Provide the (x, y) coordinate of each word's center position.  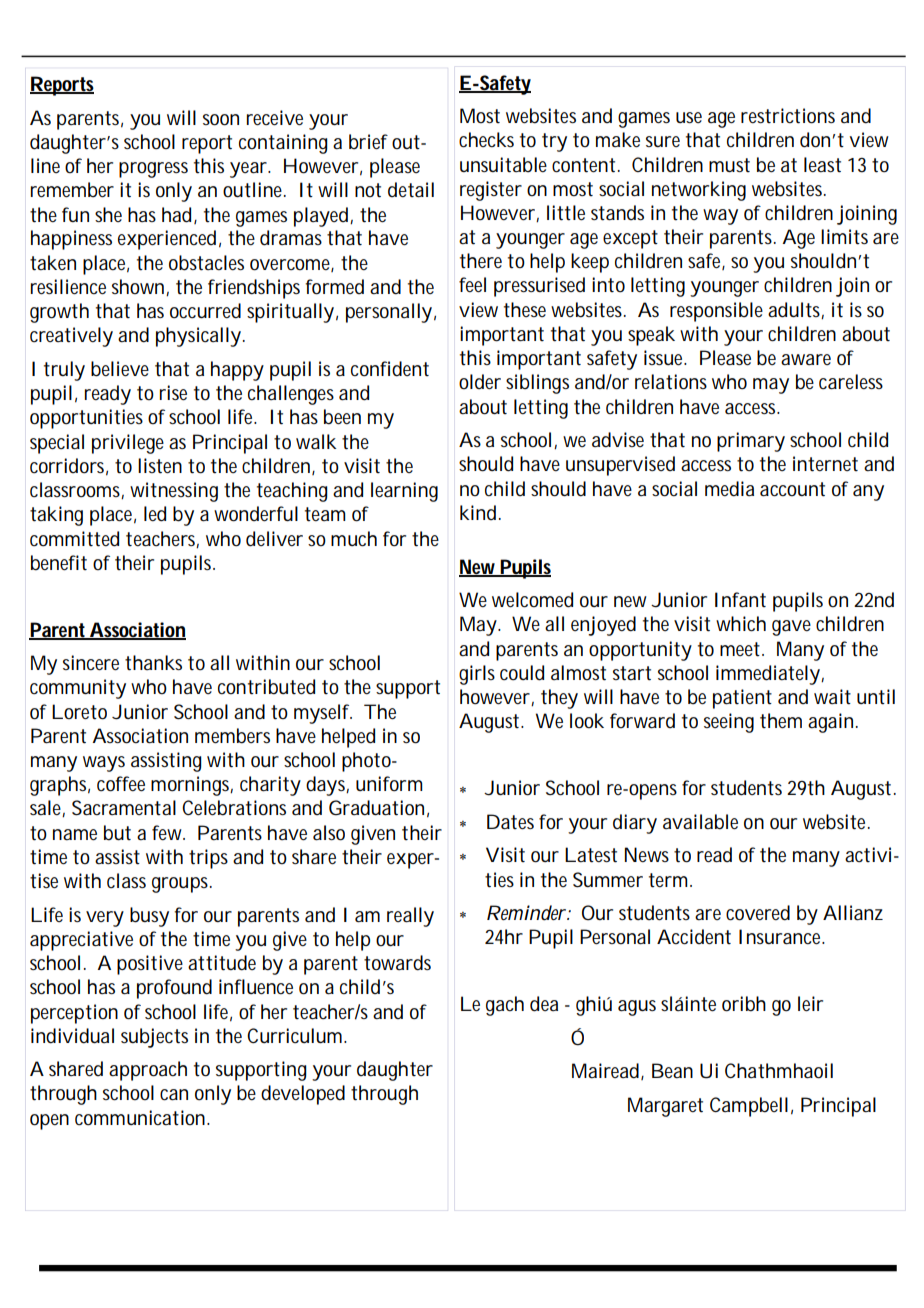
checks (486, 140)
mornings (192, 786)
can (174, 1095)
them (781, 721)
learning (404, 492)
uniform (389, 784)
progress (153, 170)
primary (751, 442)
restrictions (788, 116)
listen (160, 466)
